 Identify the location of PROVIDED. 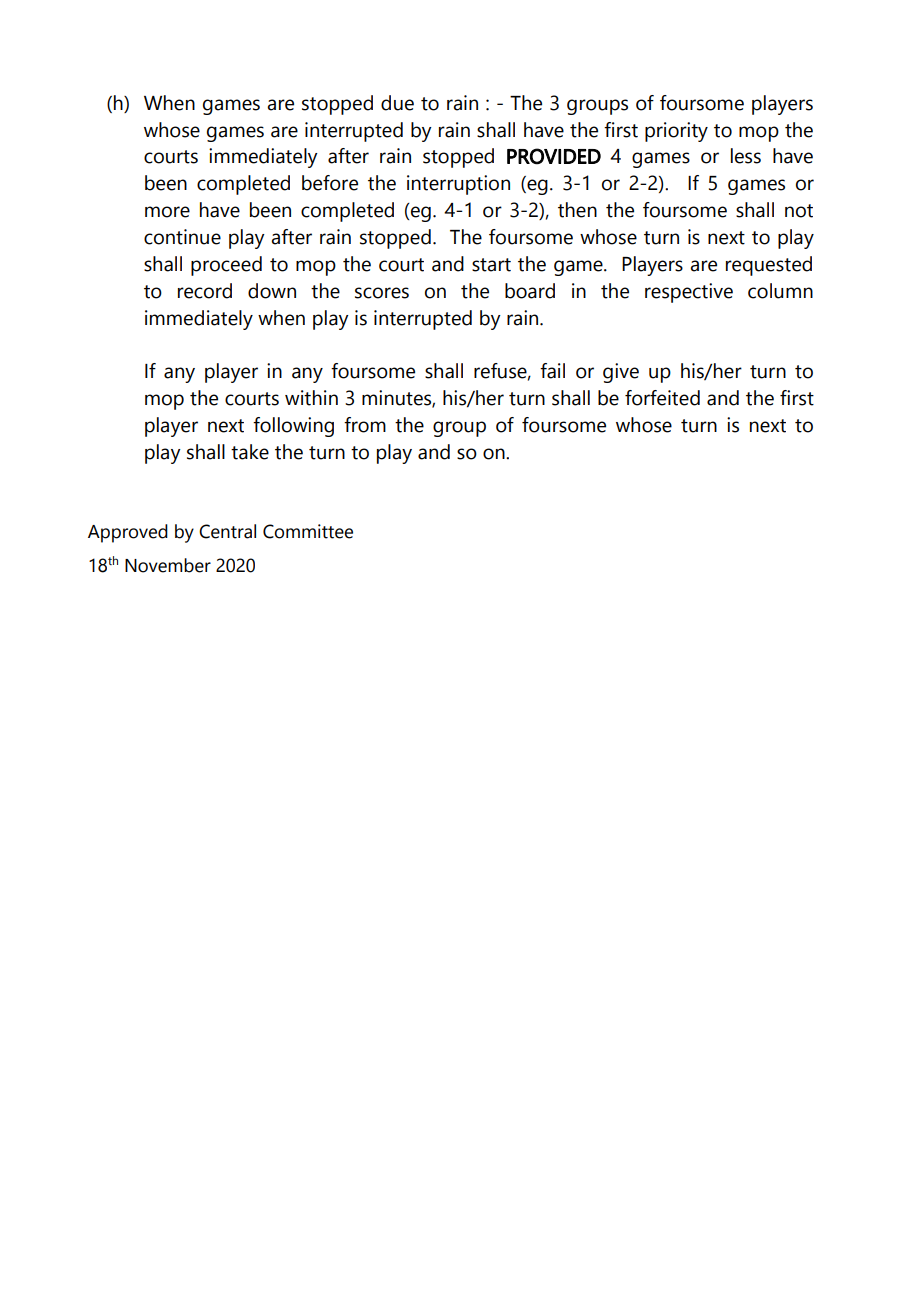
(554, 156).
